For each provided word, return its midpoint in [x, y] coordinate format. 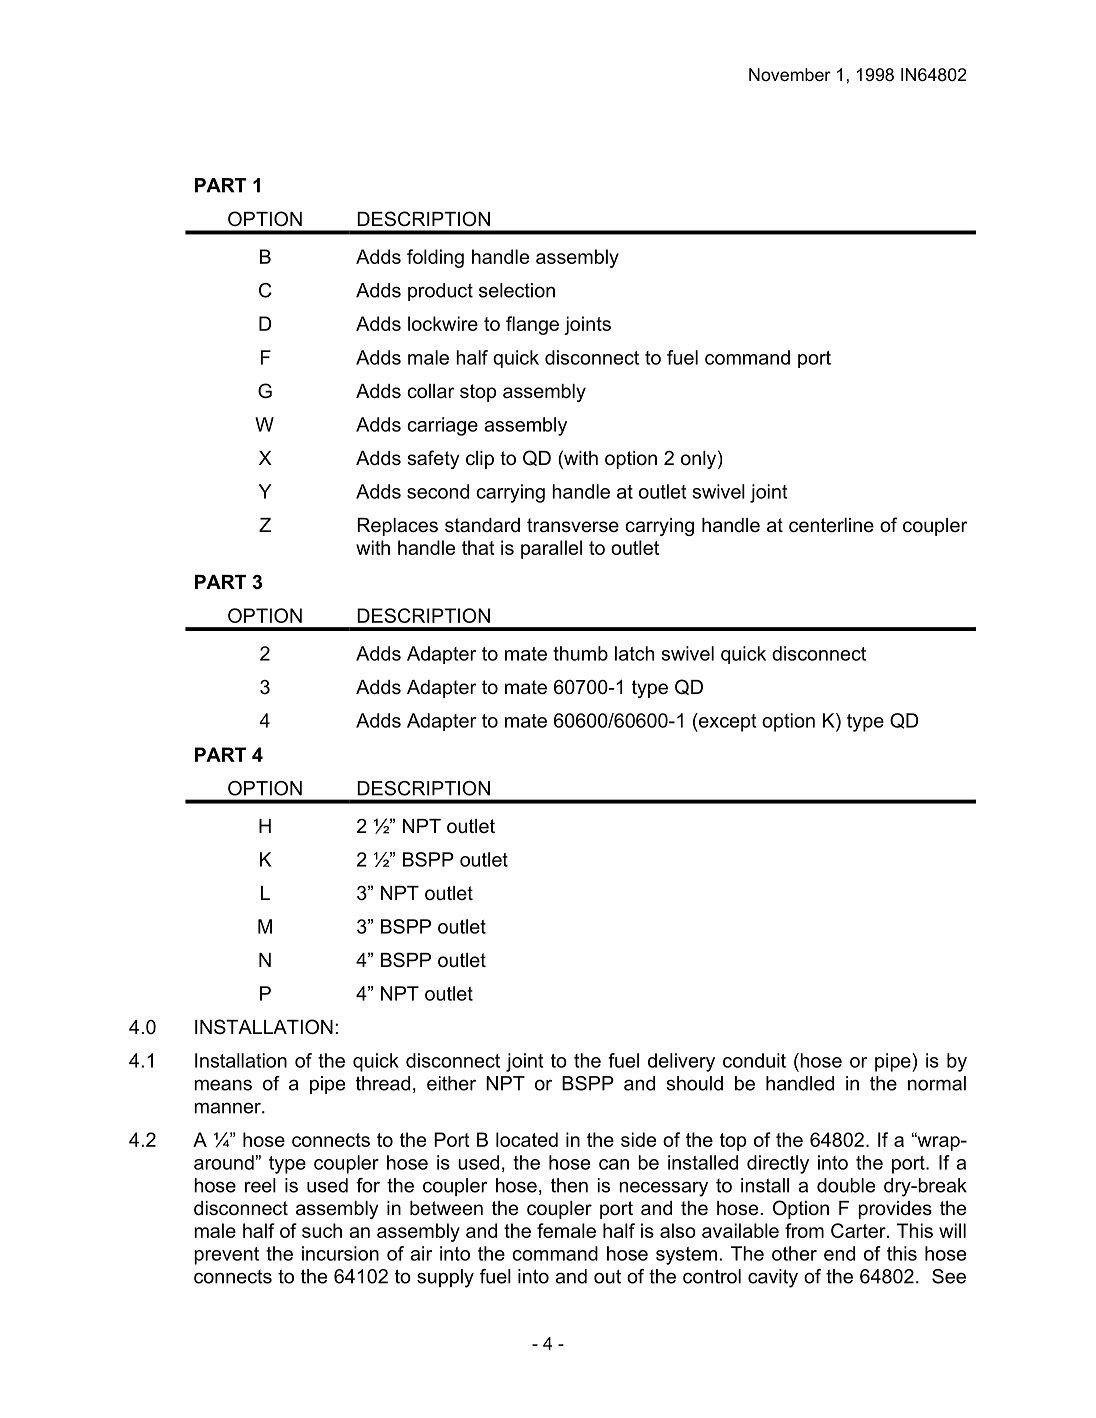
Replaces [397, 527]
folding [435, 258]
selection [517, 290]
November [790, 74]
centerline [831, 525]
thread [383, 1083]
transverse [573, 525]
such [322, 1230]
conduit [754, 1060]
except [726, 722]
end [839, 1253]
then [569, 1185]
